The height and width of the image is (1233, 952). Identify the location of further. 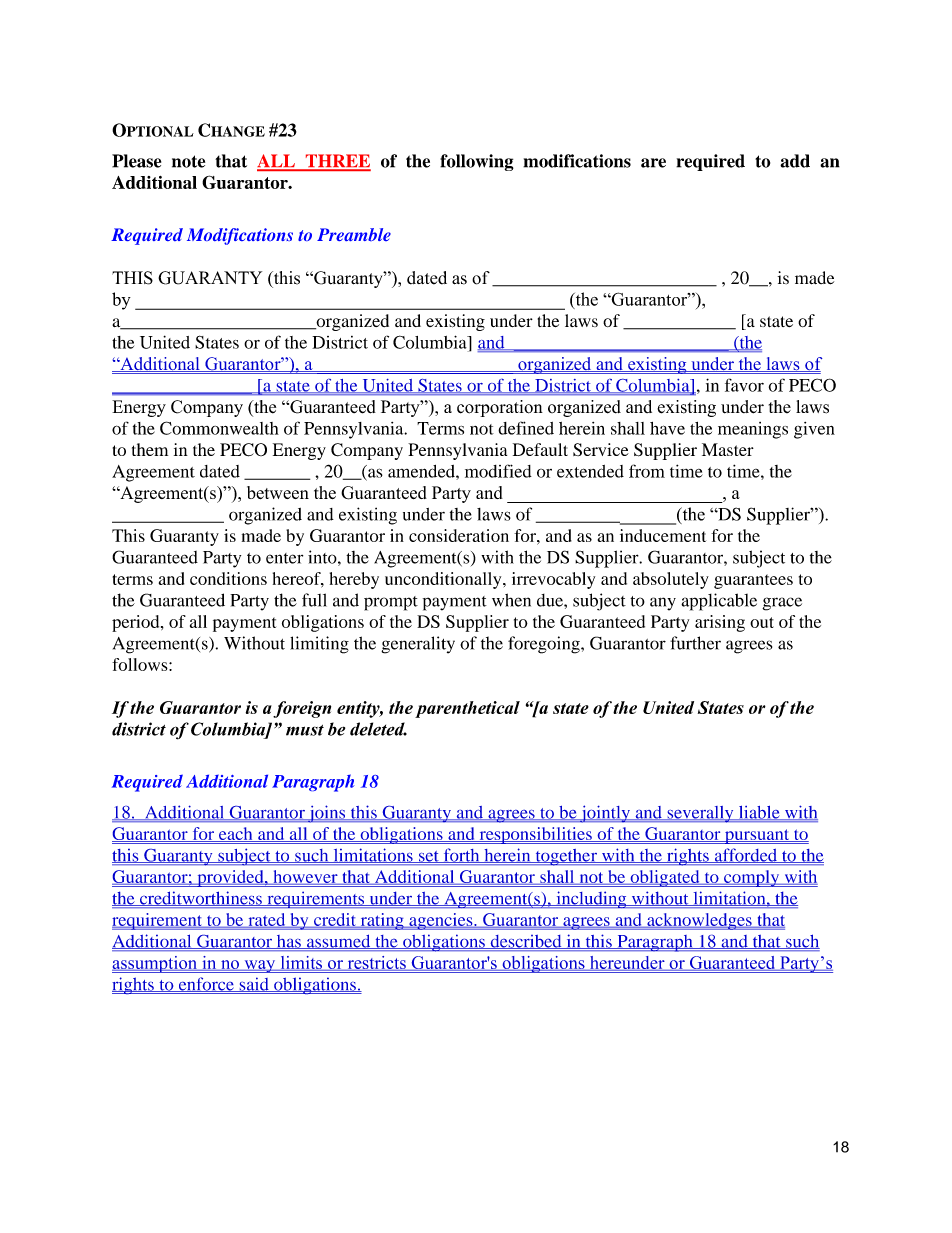
(695, 643).
